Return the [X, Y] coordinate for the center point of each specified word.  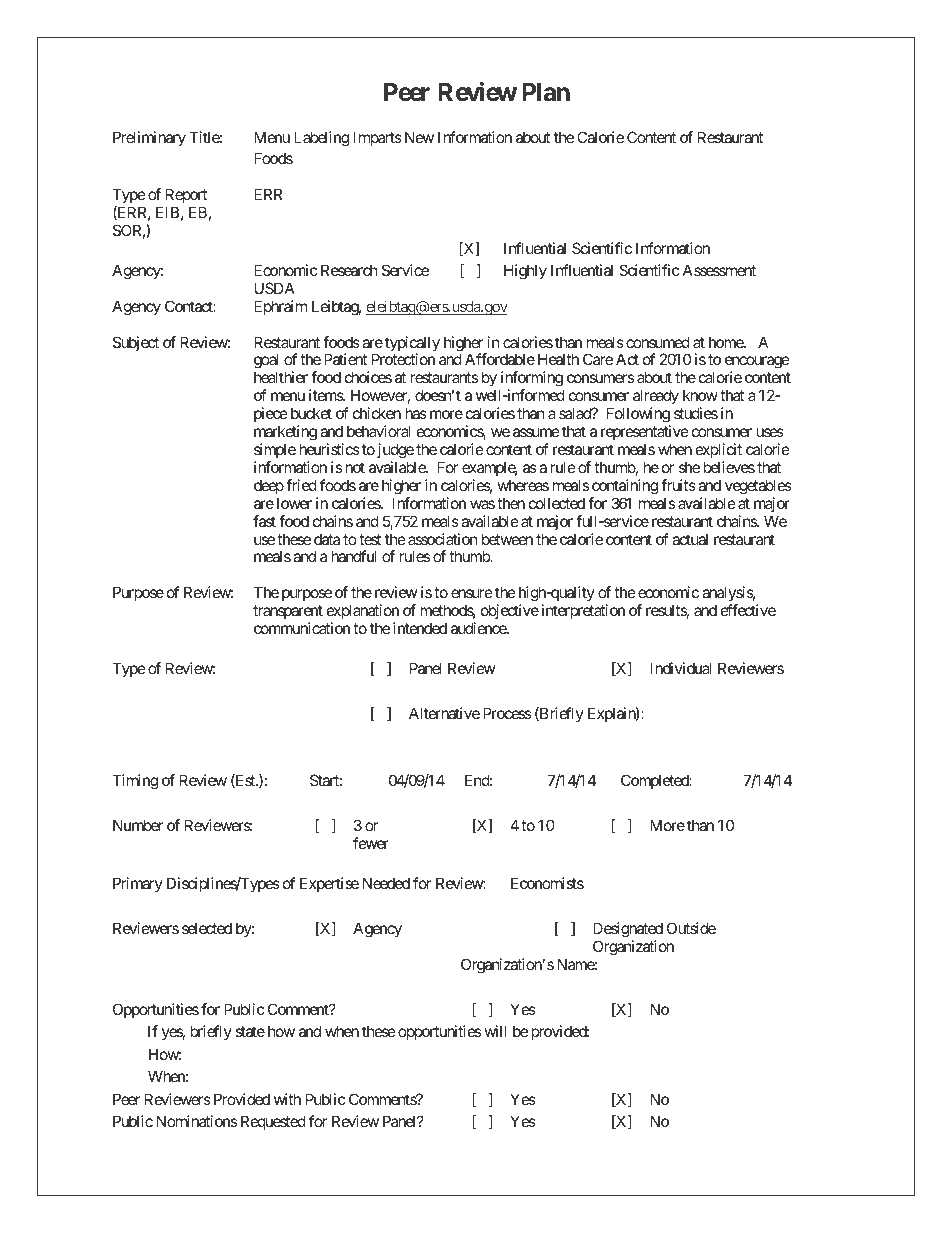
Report [186, 195]
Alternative [444, 713]
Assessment [719, 270]
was [482, 504]
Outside [691, 928]
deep [269, 486]
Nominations [197, 1121]
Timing [135, 782]
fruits [678, 485]
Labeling [321, 139]
